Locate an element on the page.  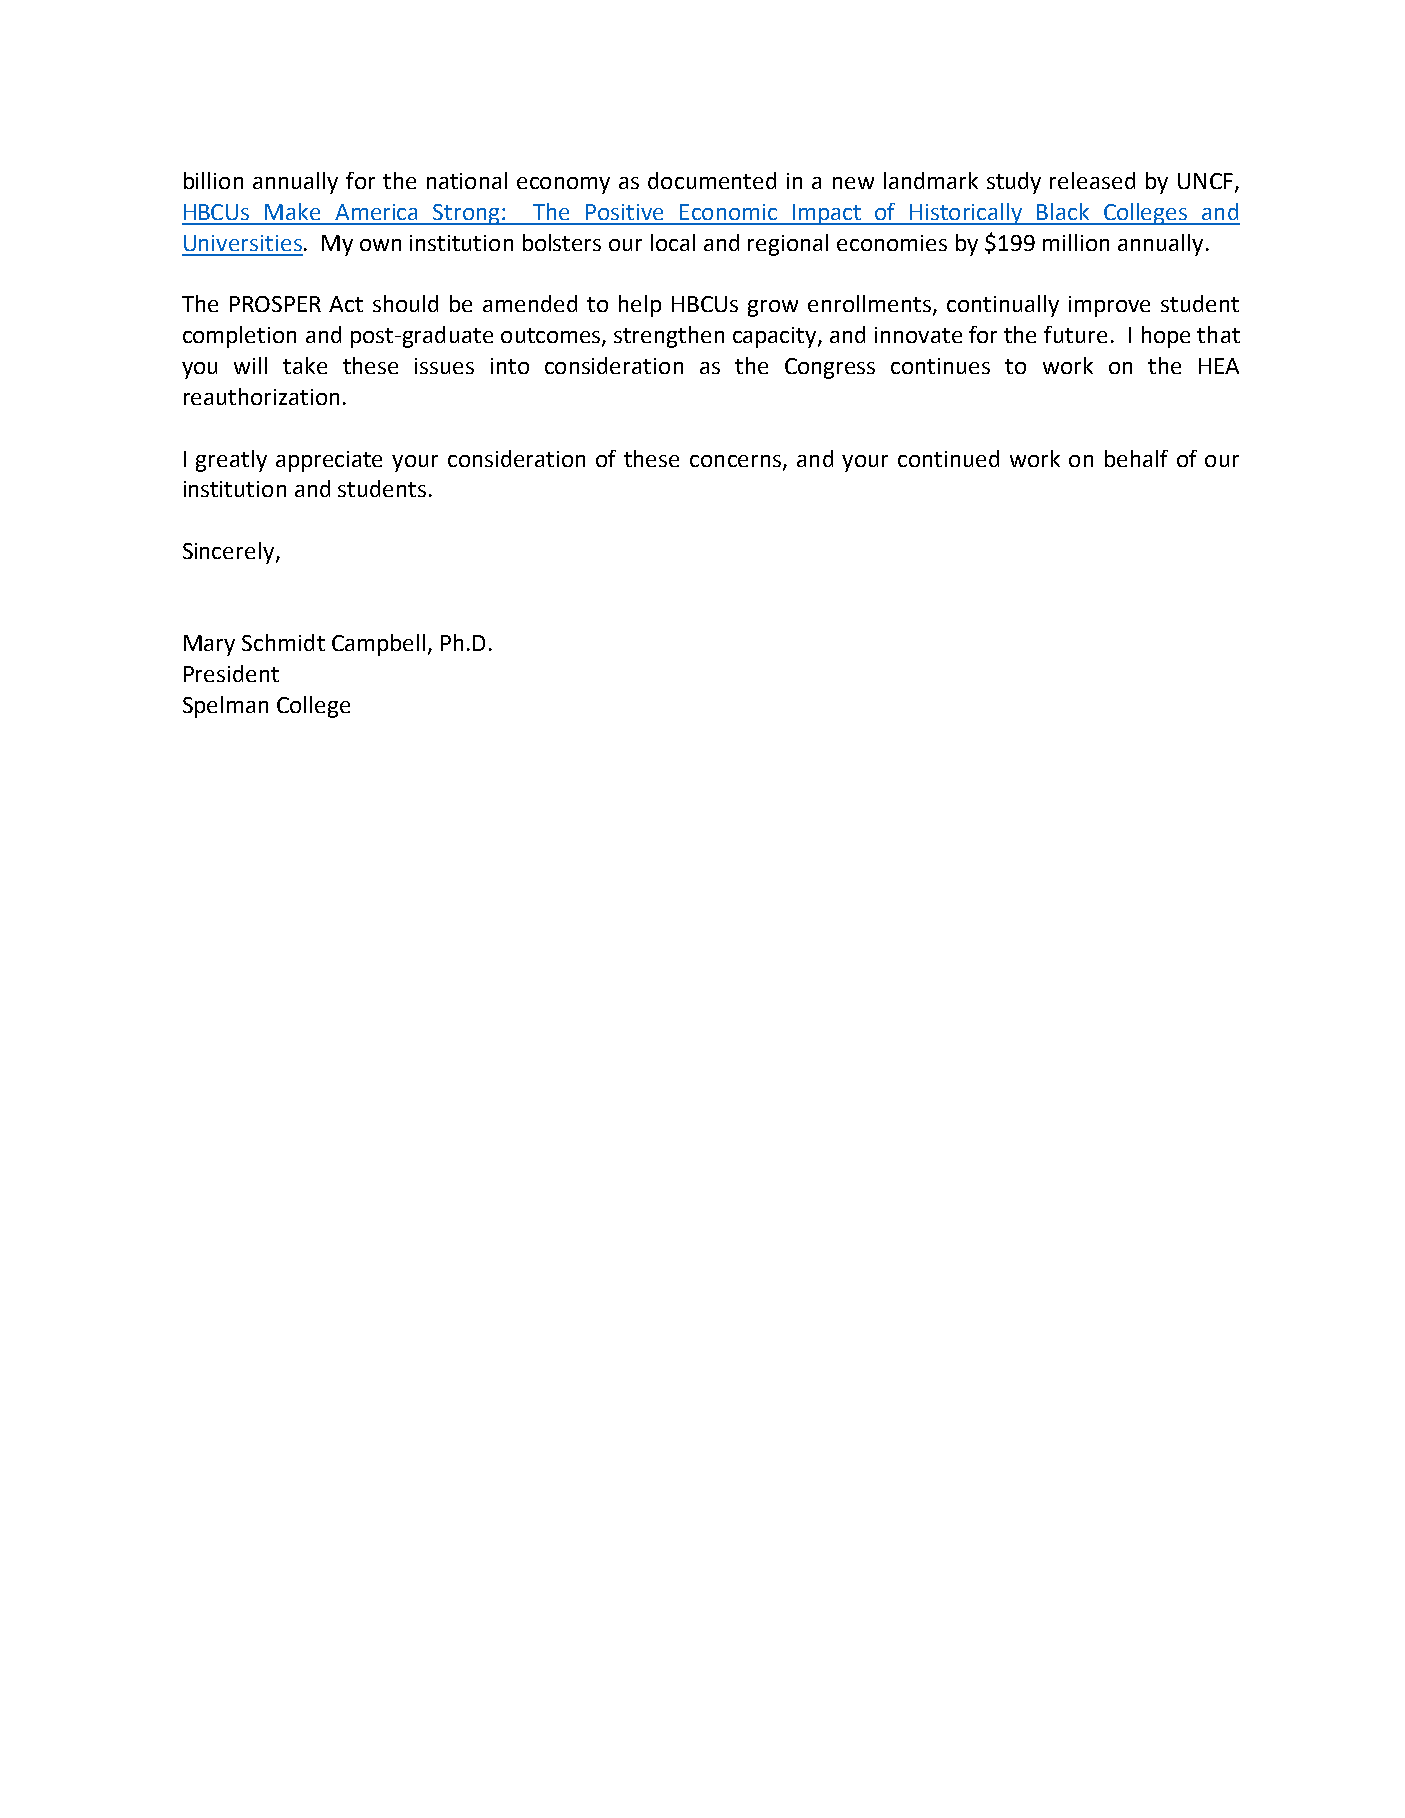
grow is located at coordinates (773, 308).
